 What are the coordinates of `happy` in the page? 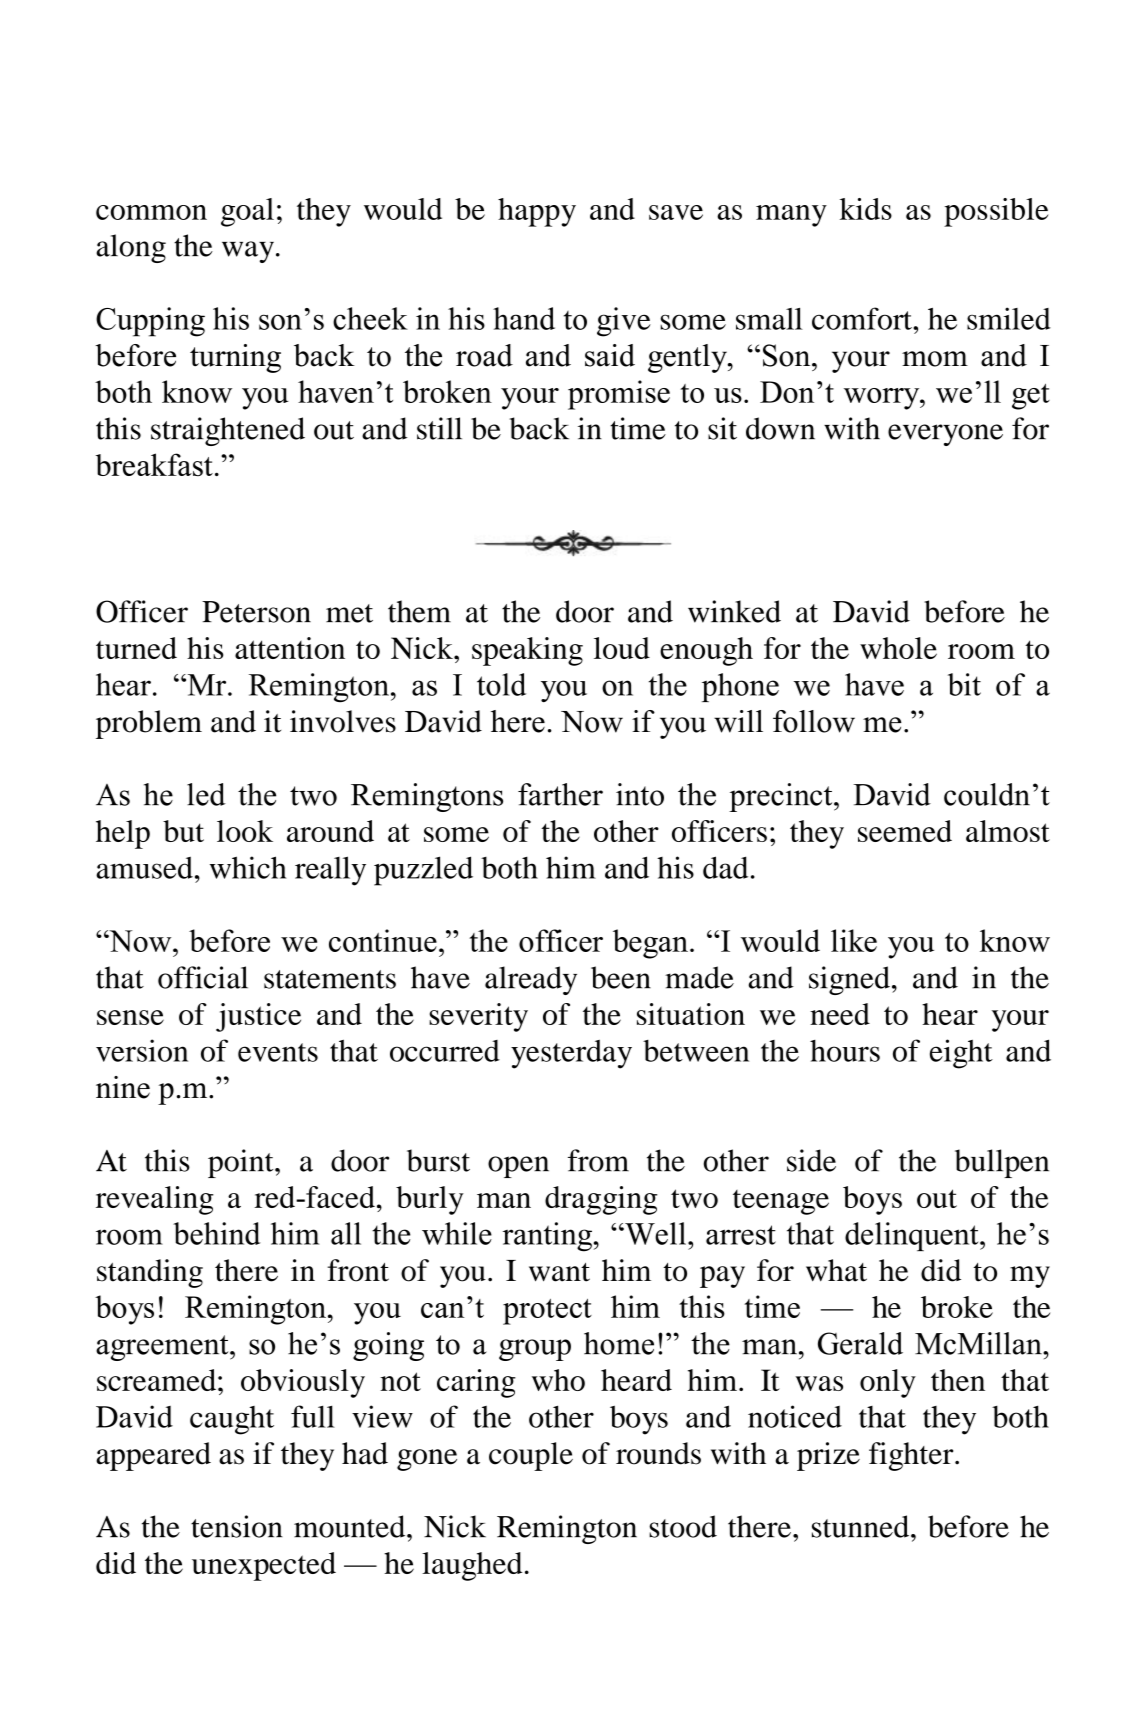 It's located at (537, 212).
